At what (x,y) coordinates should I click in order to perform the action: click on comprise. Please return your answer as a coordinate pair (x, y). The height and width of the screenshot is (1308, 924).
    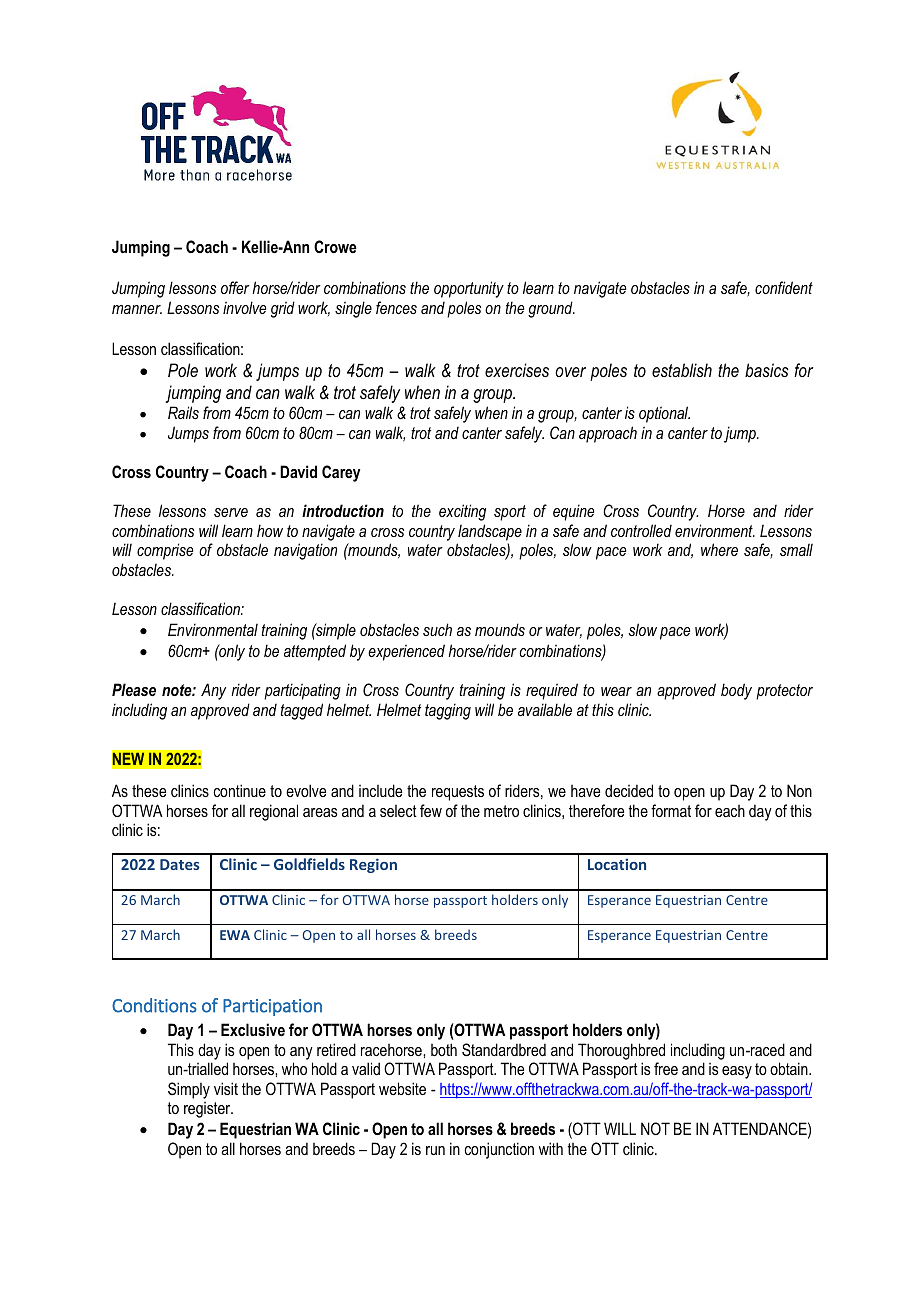
    Looking at the image, I should click on (165, 551).
